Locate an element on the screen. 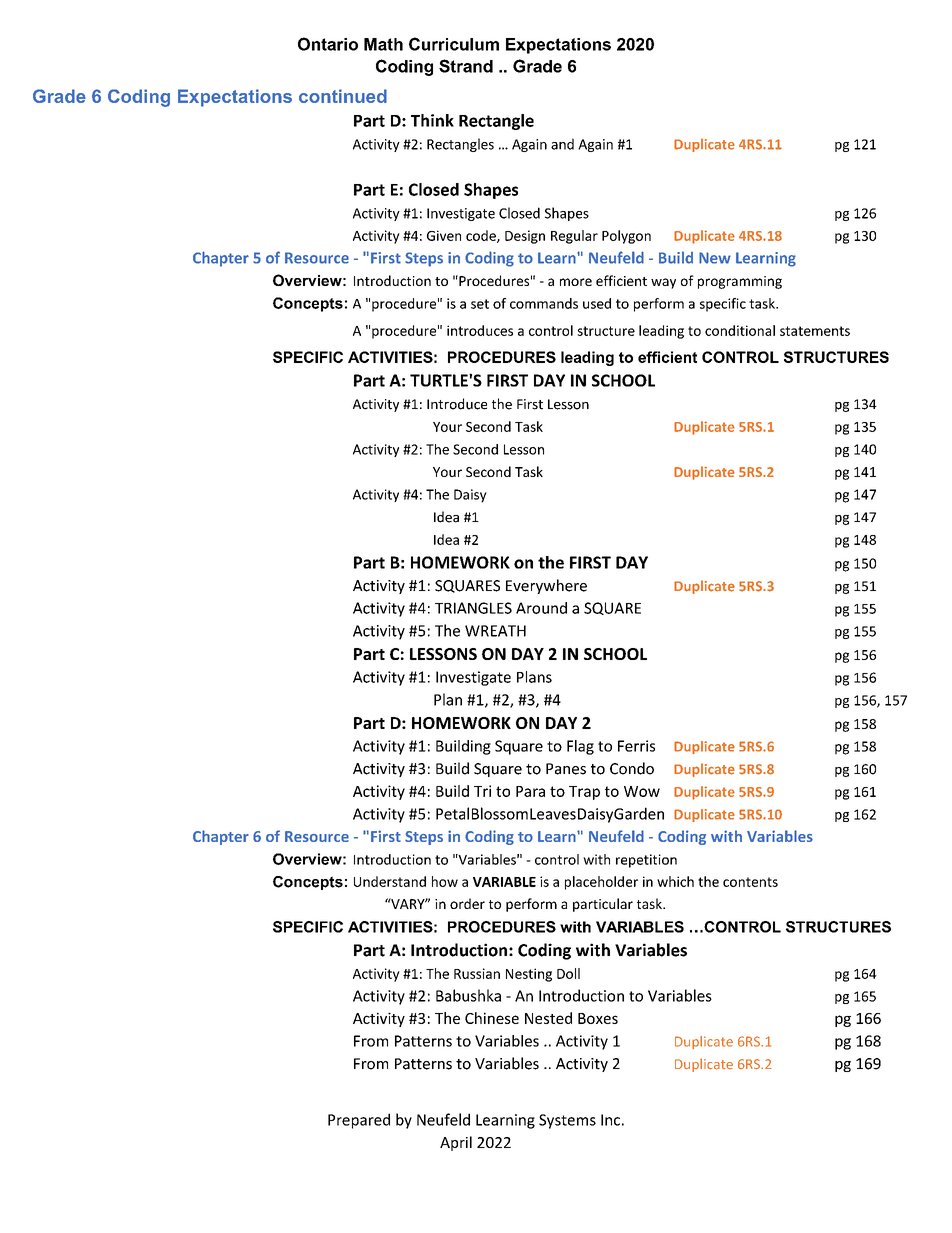 The width and height of the screenshot is (952, 1233). Prepared is located at coordinates (359, 1121).
